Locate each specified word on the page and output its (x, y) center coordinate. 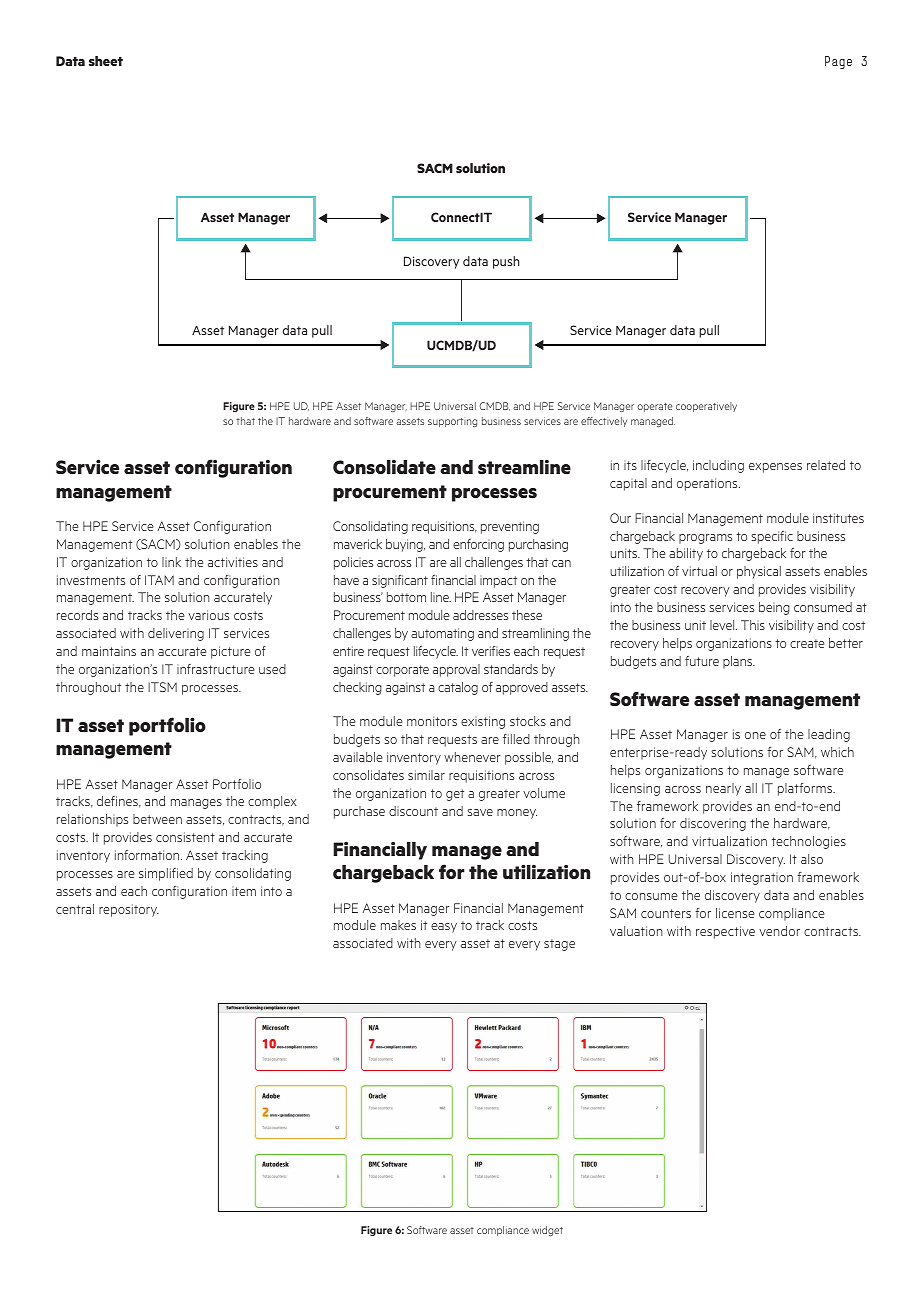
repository (129, 910)
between (157, 819)
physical (759, 572)
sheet (106, 61)
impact (498, 582)
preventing (510, 527)
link (171, 562)
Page (838, 62)
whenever (472, 757)
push (506, 262)
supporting (452, 422)
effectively (604, 422)
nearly (723, 789)
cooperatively (706, 407)
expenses (775, 468)
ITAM (159, 580)
